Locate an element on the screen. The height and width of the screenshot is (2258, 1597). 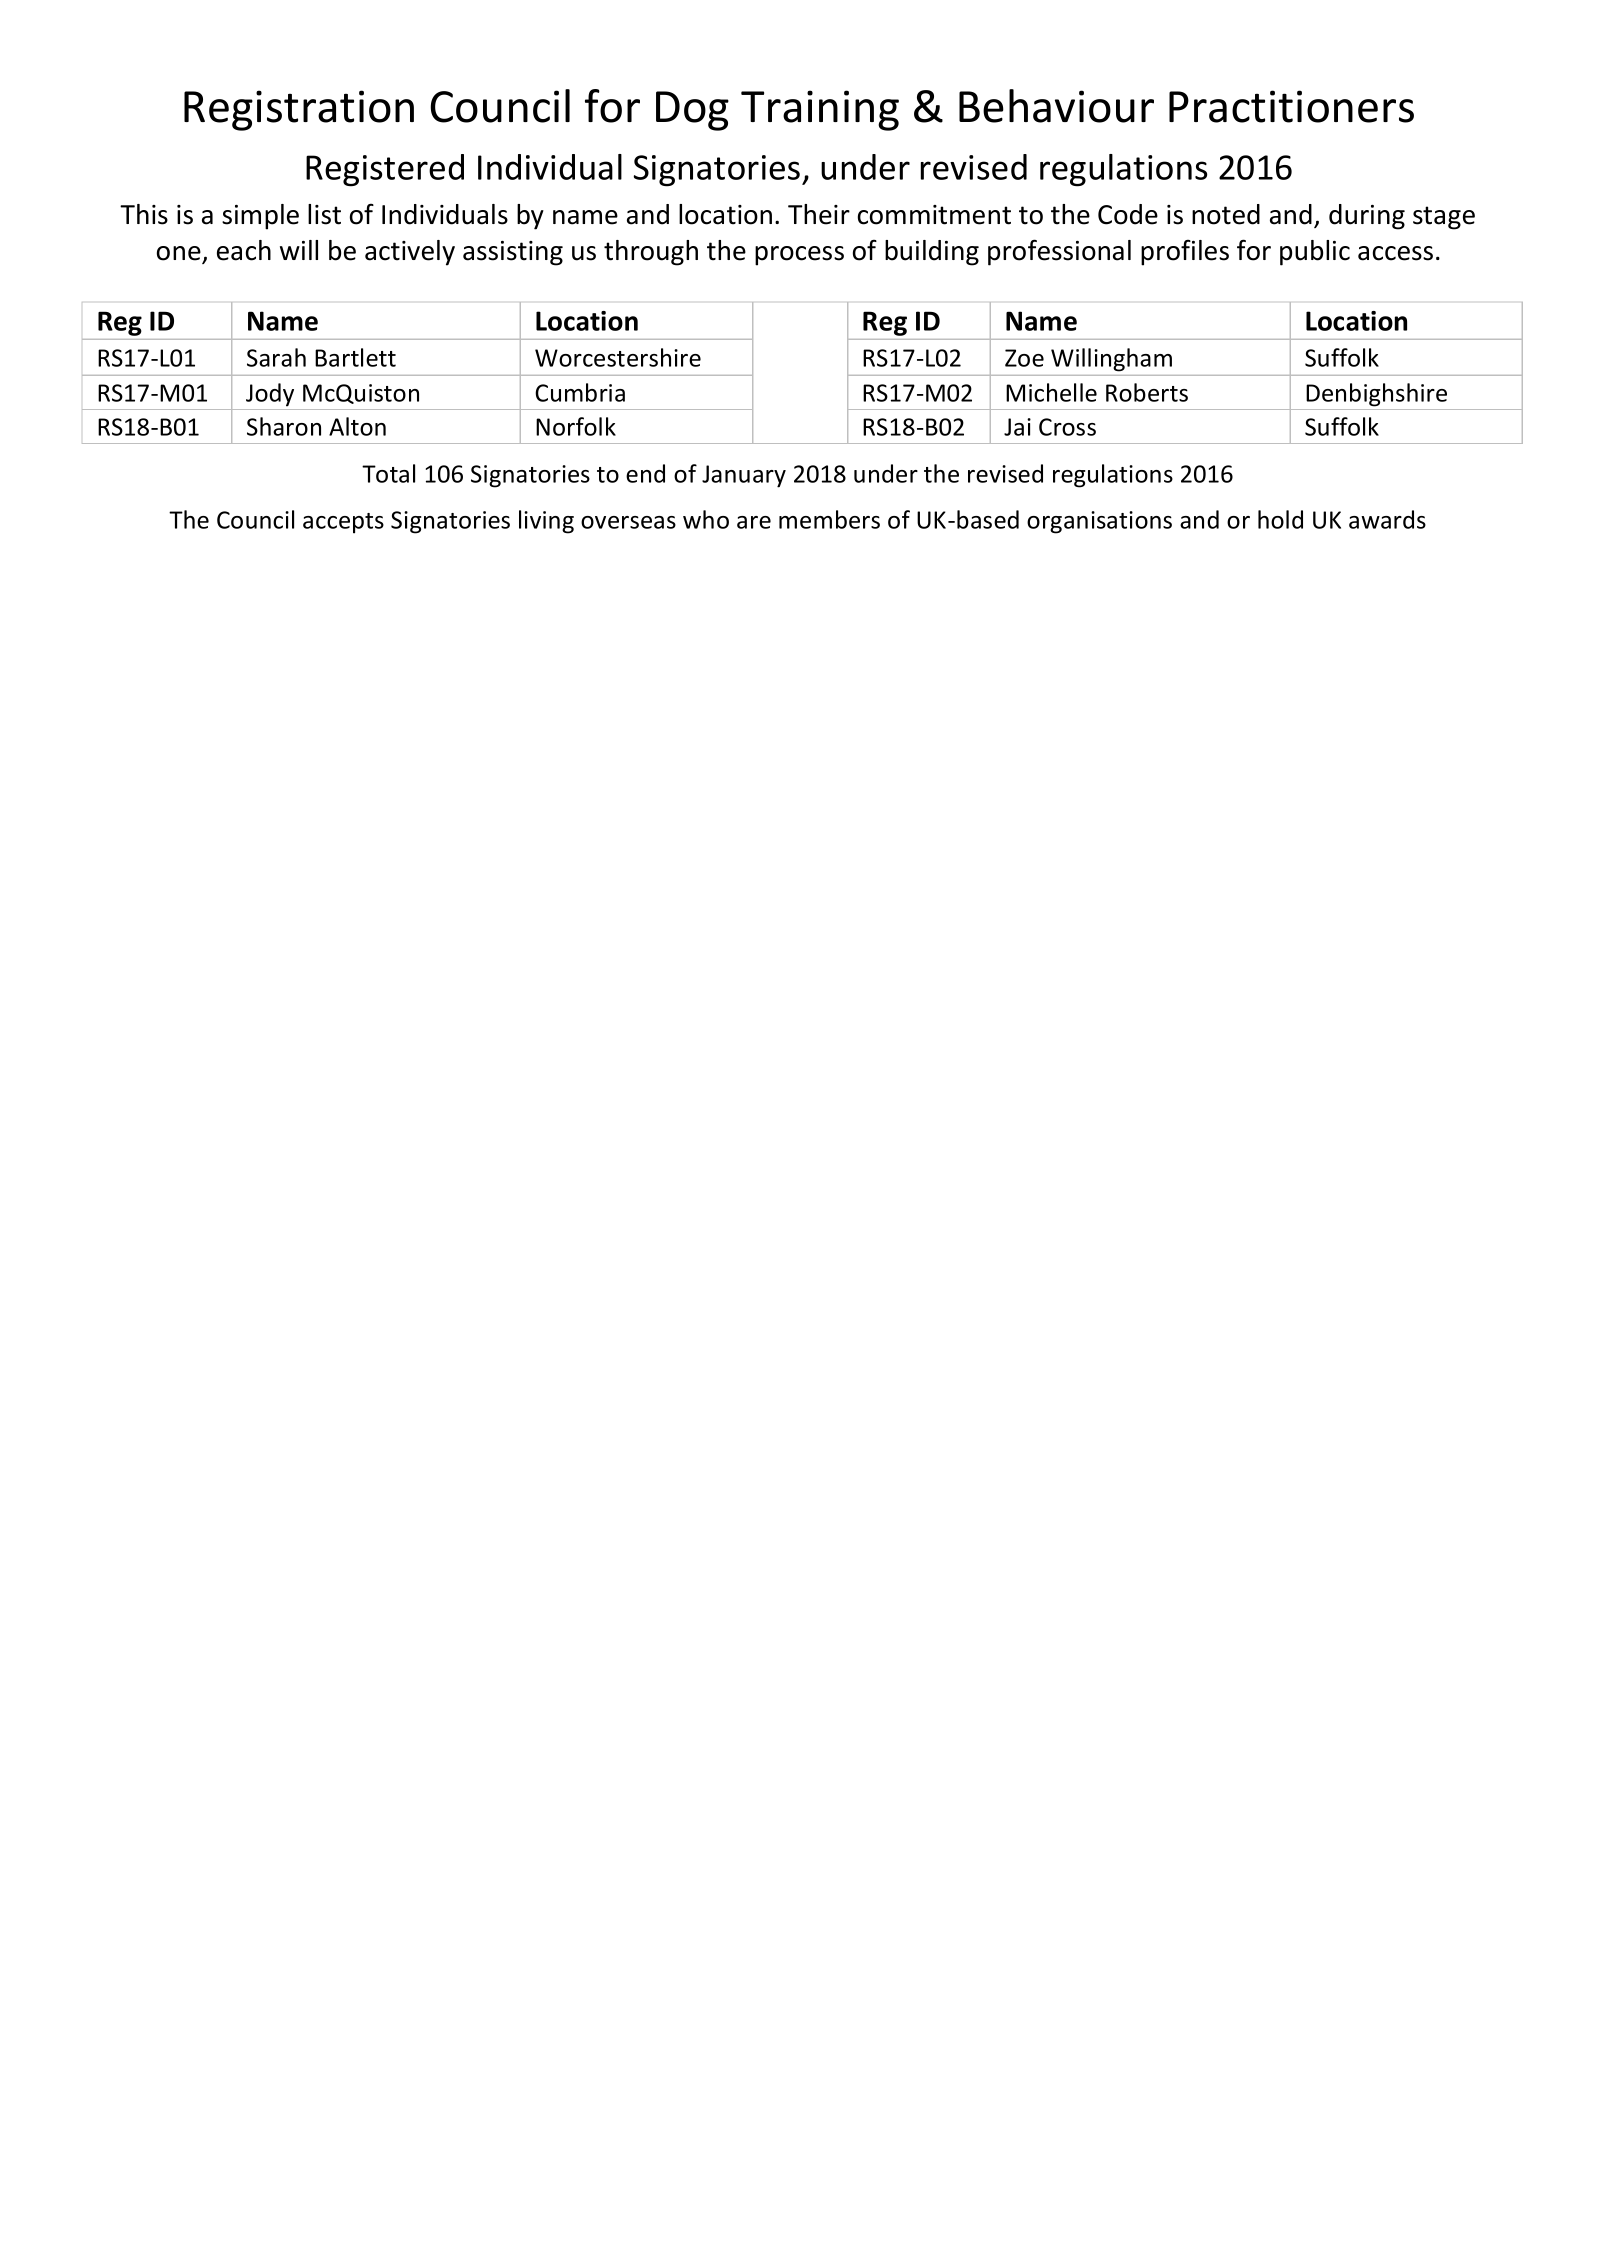
members is located at coordinates (829, 519).
